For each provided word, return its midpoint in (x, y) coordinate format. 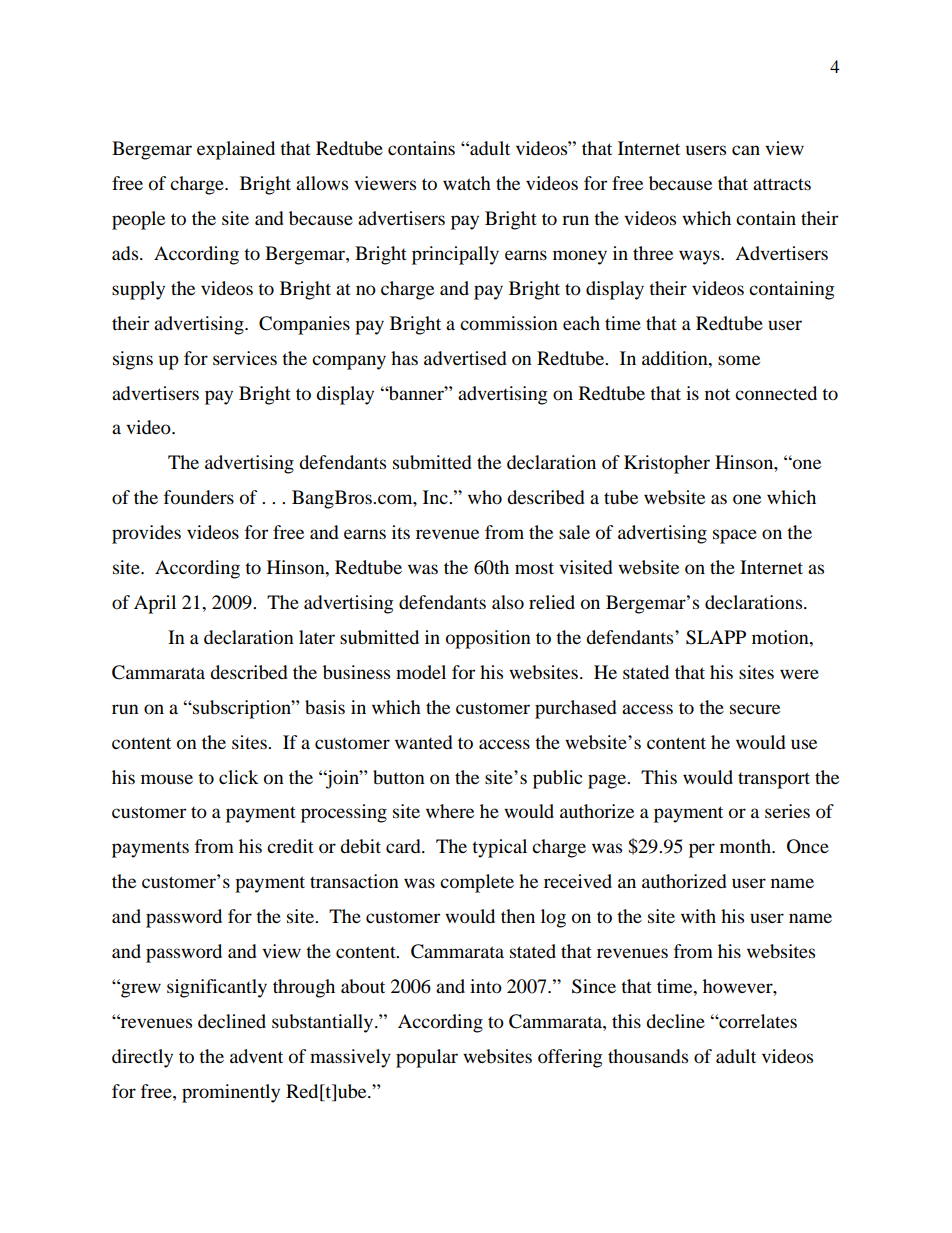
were (799, 674)
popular (427, 1058)
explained (236, 150)
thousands (648, 1056)
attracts (782, 184)
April (155, 604)
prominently (231, 1093)
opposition (488, 639)
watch (467, 183)
